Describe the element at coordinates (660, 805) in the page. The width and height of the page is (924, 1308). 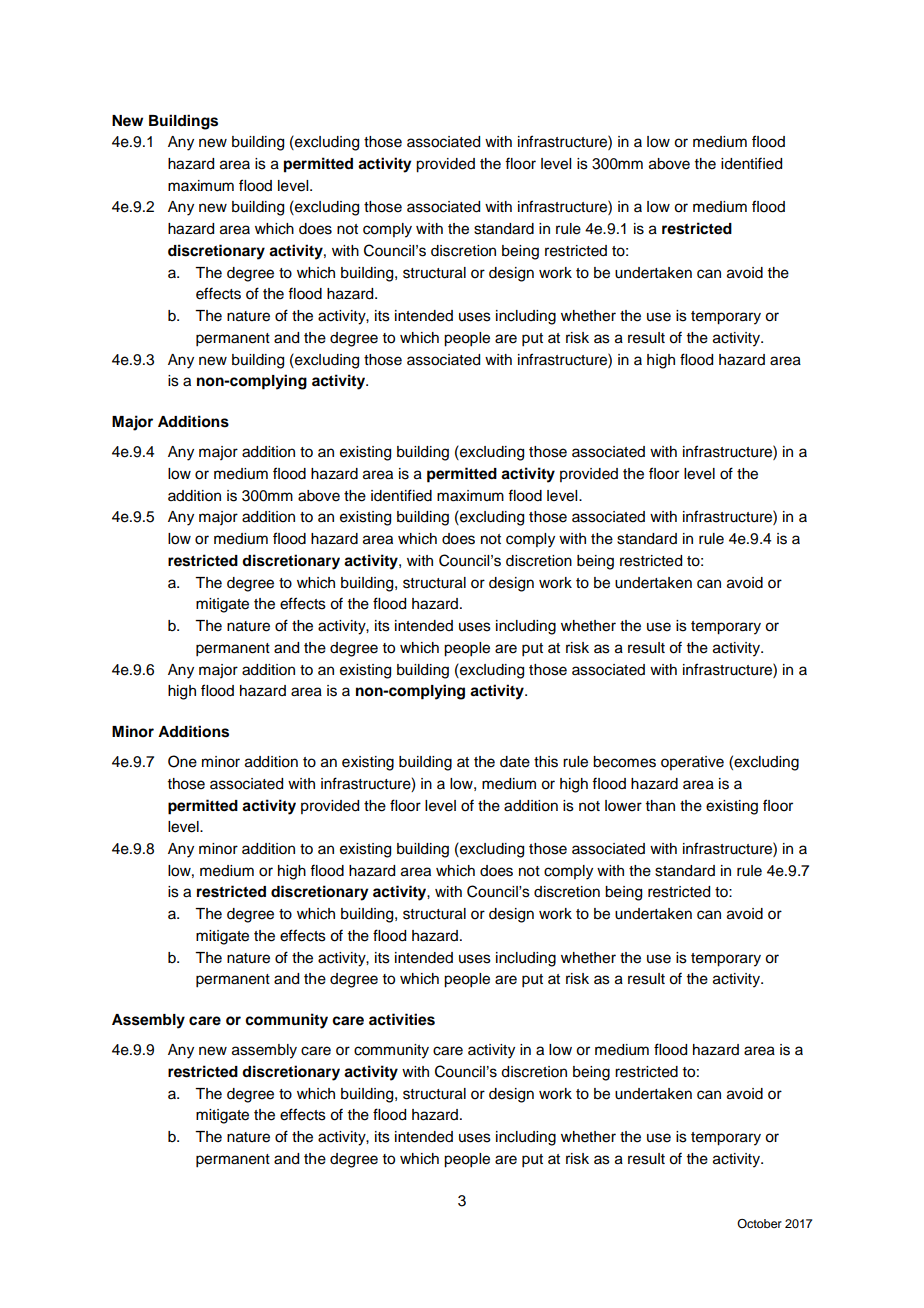
I see `than` at that location.
